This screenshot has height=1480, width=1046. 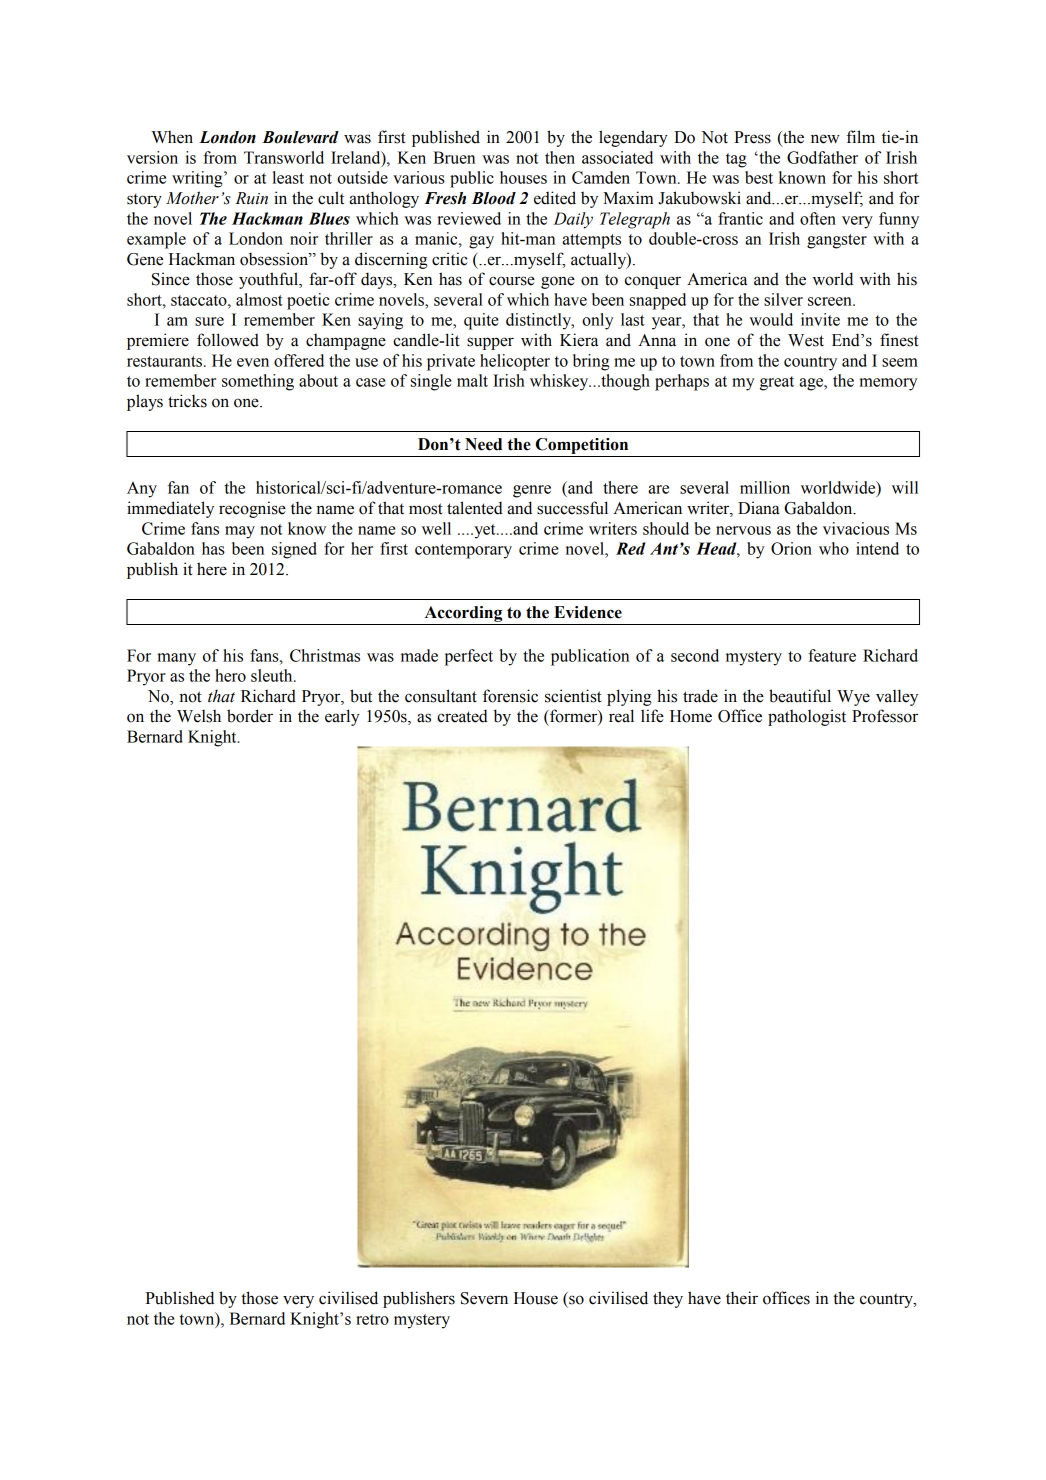 What do you see at coordinates (822, 157) in the screenshot?
I see `Godfather` at bounding box center [822, 157].
